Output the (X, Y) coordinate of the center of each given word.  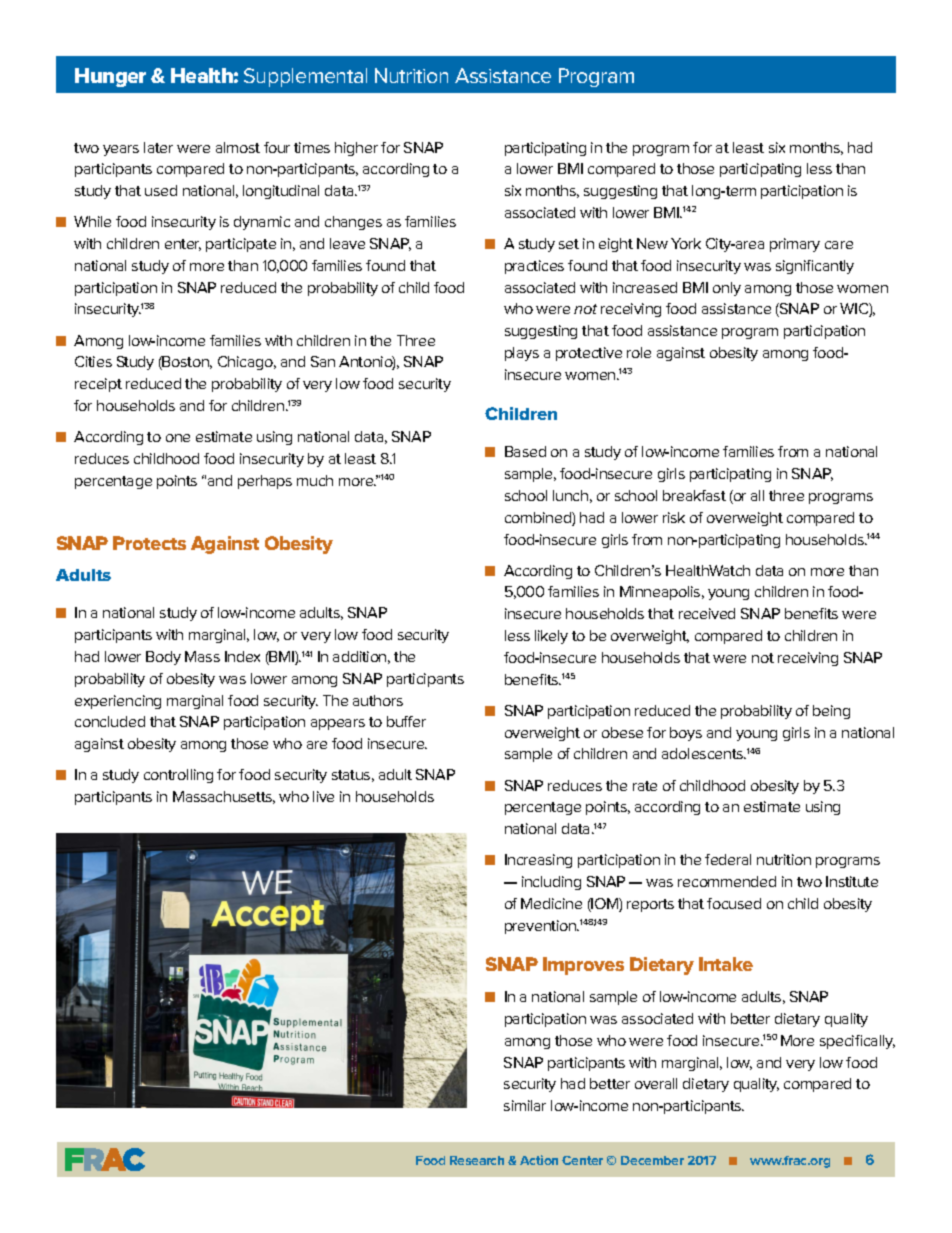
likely (551, 637)
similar (525, 1105)
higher (356, 149)
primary (795, 245)
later (158, 147)
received (707, 613)
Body (163, 658)
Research (477, 1160)
